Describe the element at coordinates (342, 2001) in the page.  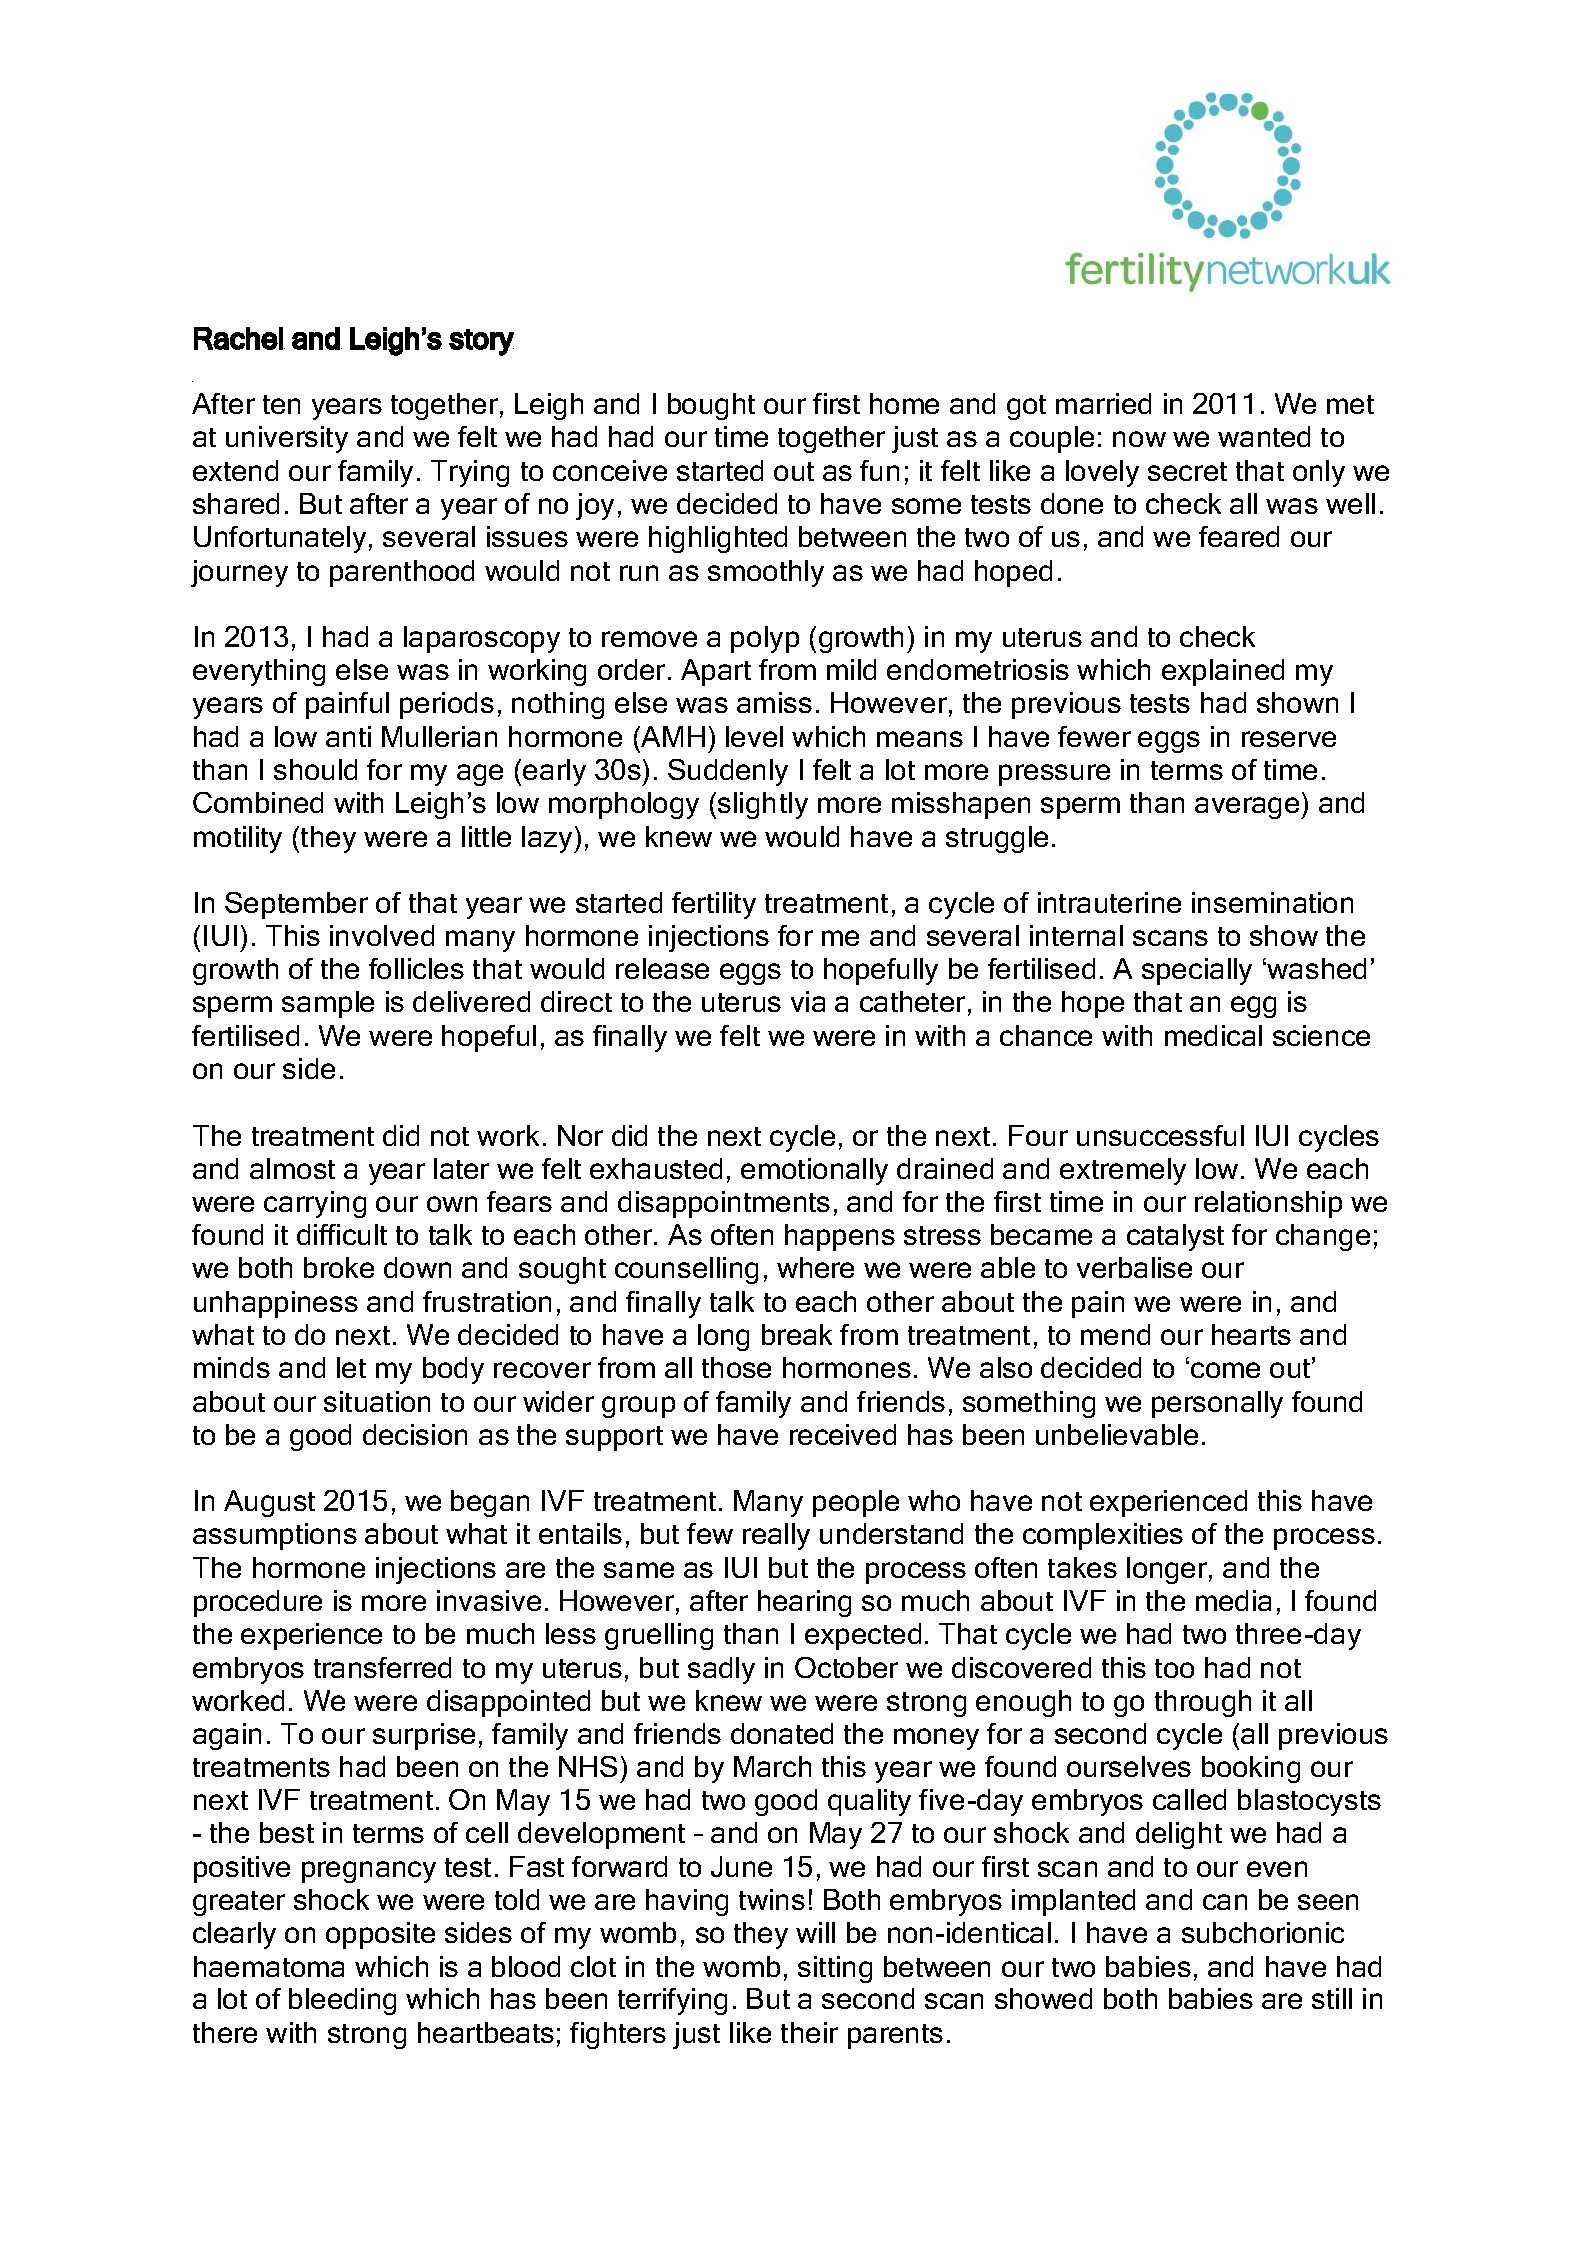
I see `bleeding` at that location.
